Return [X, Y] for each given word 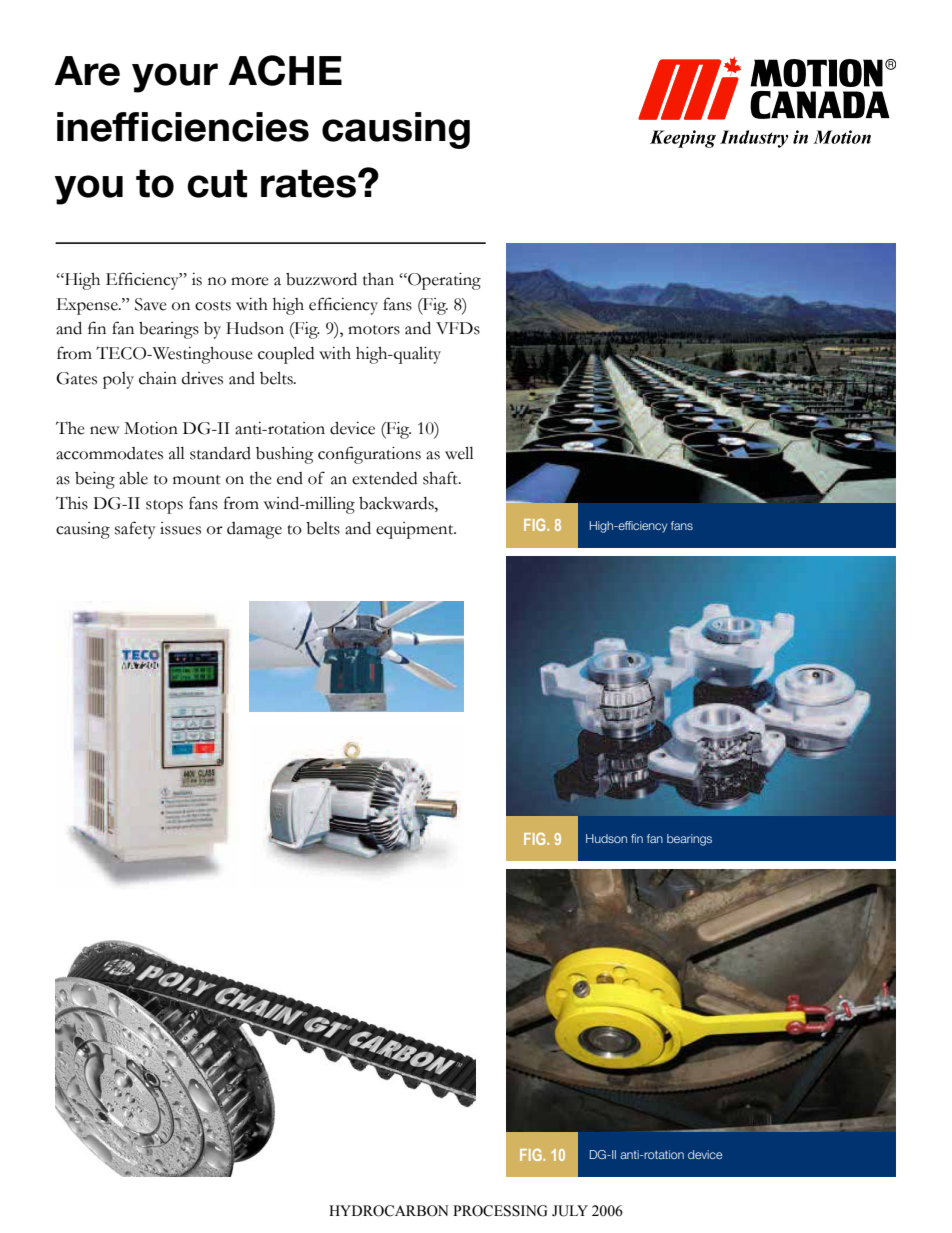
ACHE [285, 70]
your [175, 78]
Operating [443, 281]
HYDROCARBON [389, 1211]
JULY [570, 1211]
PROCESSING [500, 1211]
